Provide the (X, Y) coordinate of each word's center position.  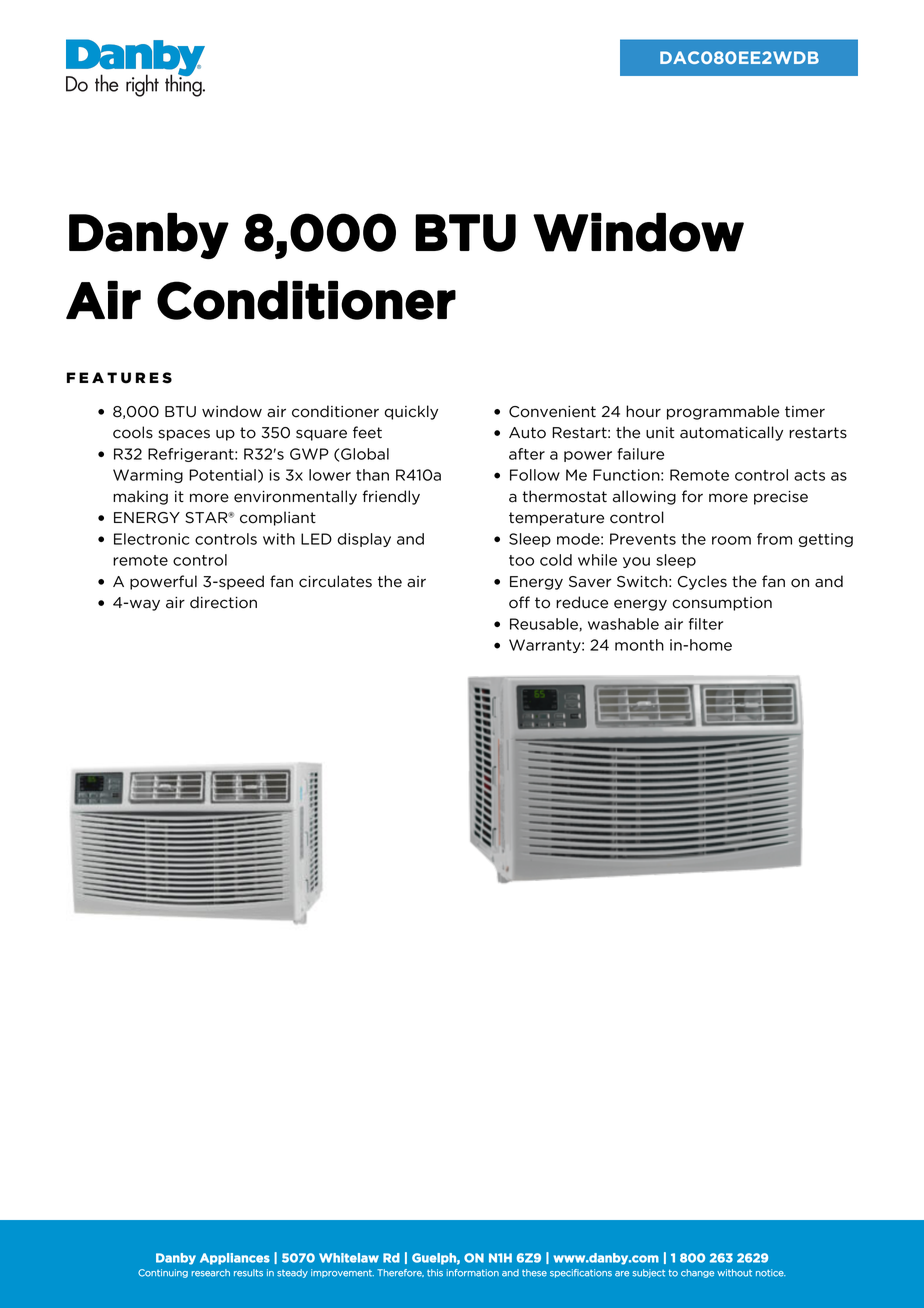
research (211, 1273)
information (473, 1273)
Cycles (702, 582)
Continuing (163, 1273)
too (521, 560)
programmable (723, 412)
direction (223, 602)
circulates (335, 581)
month (639, 645)
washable (623, 624)
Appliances (235, 1259)
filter (706, 624)
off (519, 602)
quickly (411, 412)
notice (771, 1273)
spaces (184, 435)
